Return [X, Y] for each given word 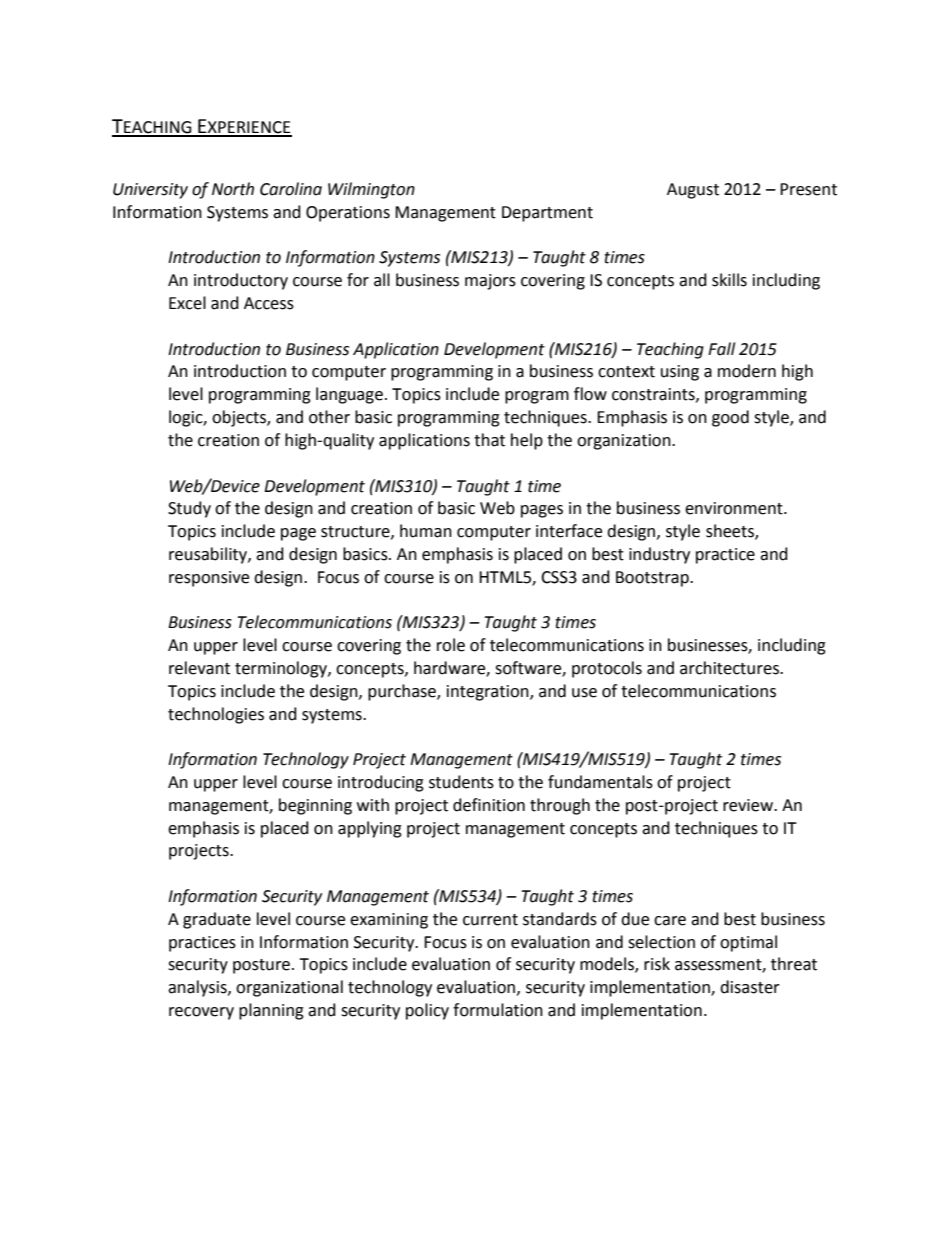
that [489, 440]
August [693, 191]
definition [489, 805]
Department [547, 214]
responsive [209, 579]
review [749, 805]
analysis [198, 988]
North [233, 189]
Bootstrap [653, 579]
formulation [498, 1010]
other [329, 417]
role [451, 645]
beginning [315, 806]
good [730, 418]
